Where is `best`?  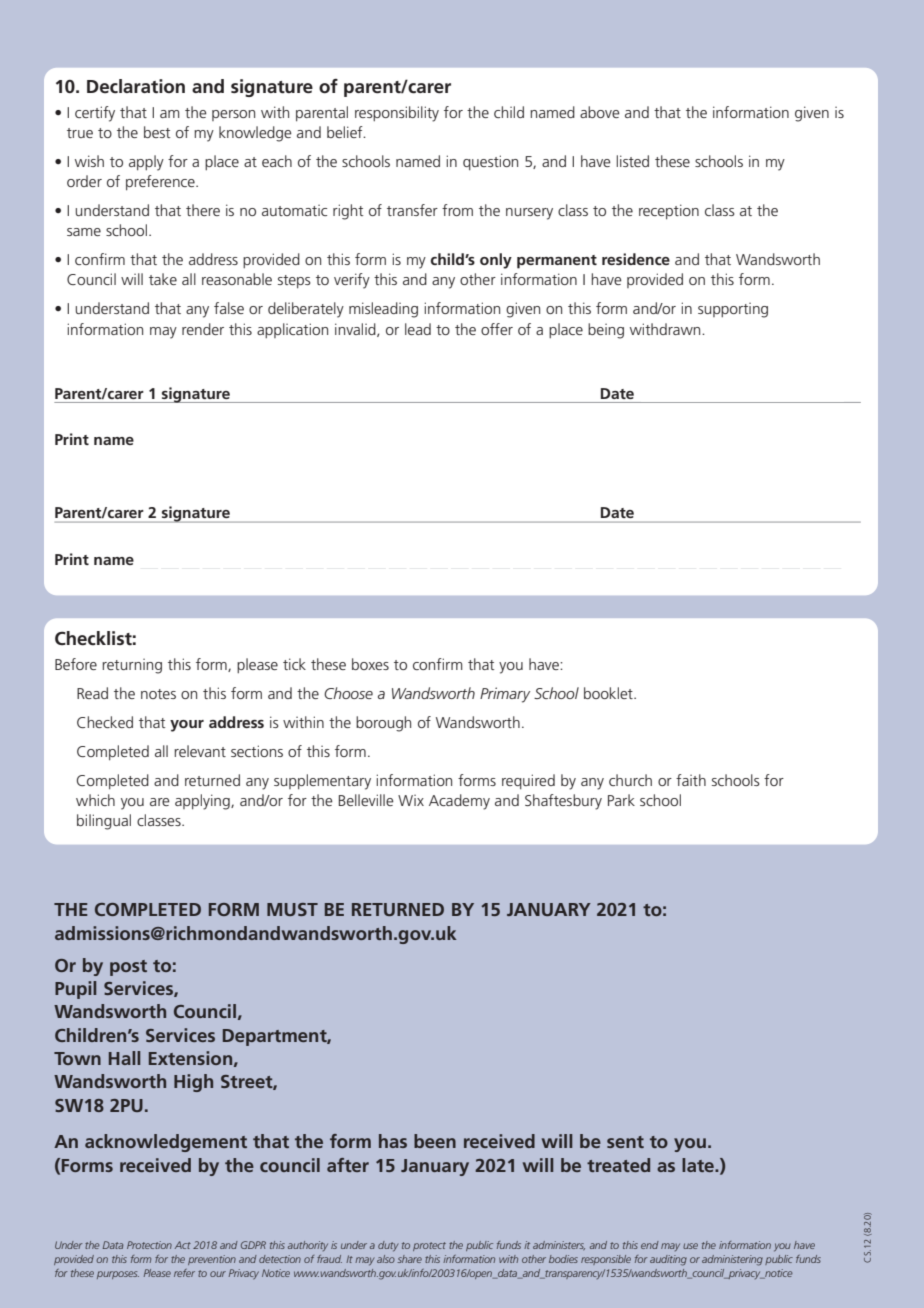
best is located at coordinates (157, 132).
